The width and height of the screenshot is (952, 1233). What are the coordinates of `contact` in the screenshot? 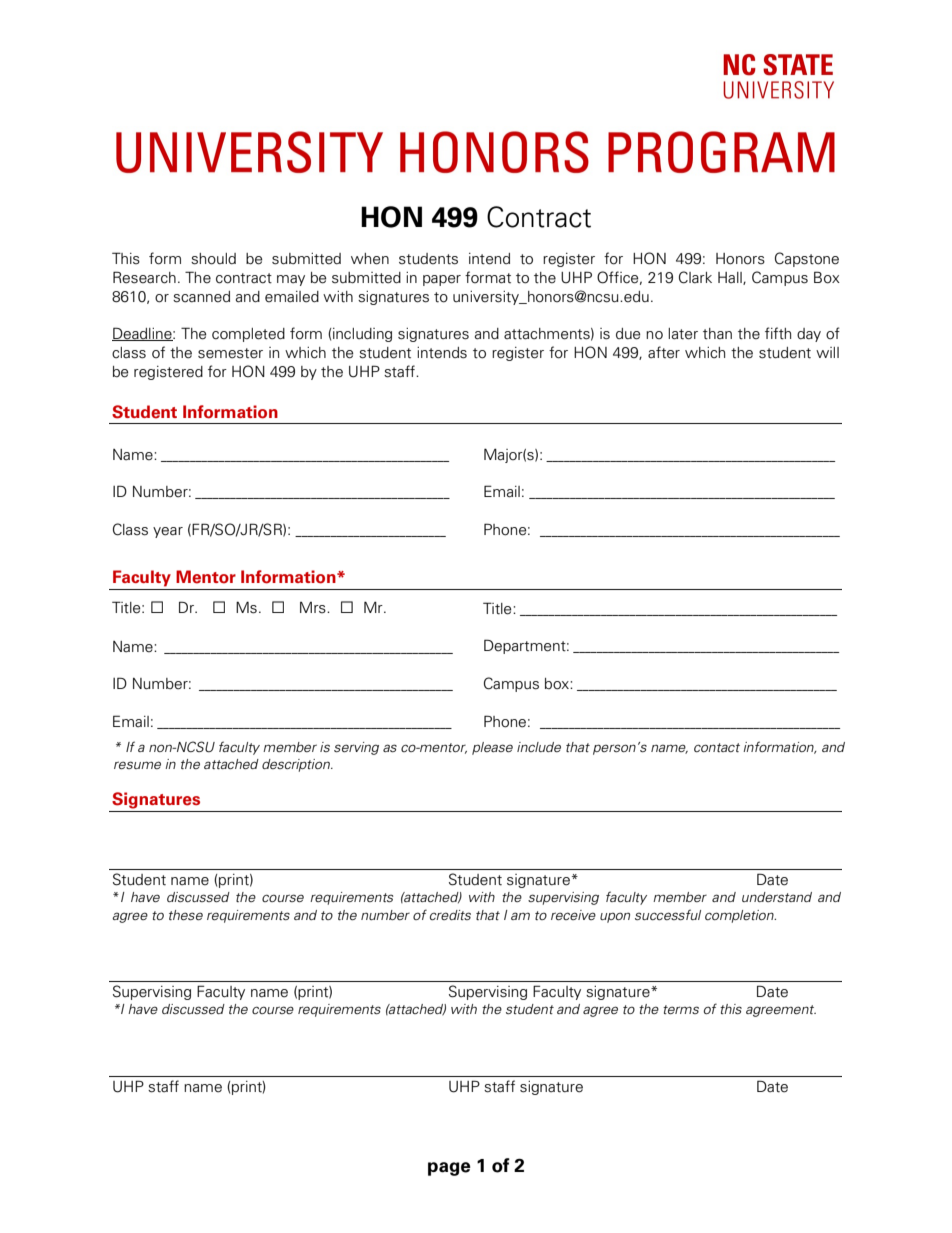 It's located at (717, 747).
